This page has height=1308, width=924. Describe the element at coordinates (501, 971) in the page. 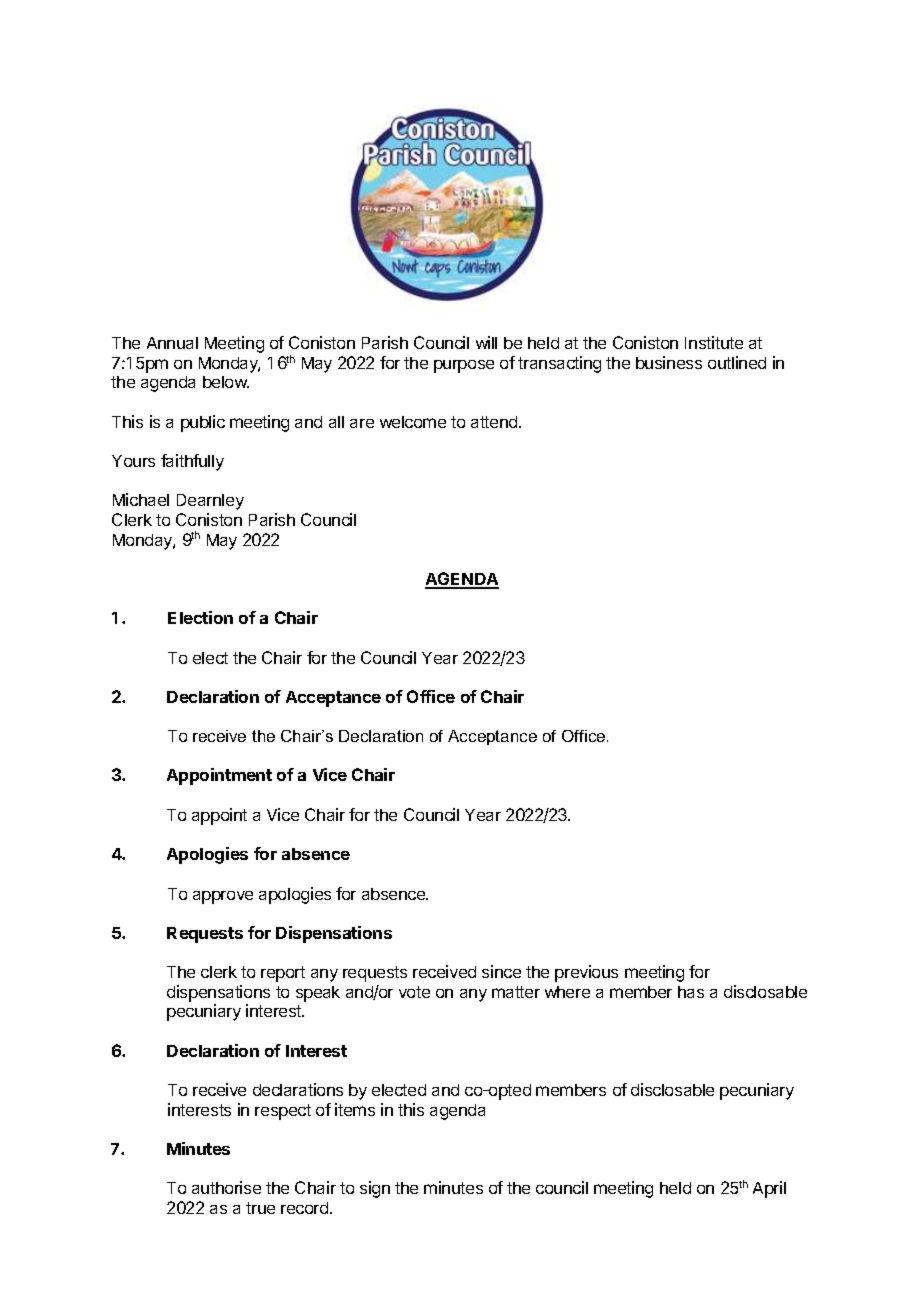

I see `since` at that location.
